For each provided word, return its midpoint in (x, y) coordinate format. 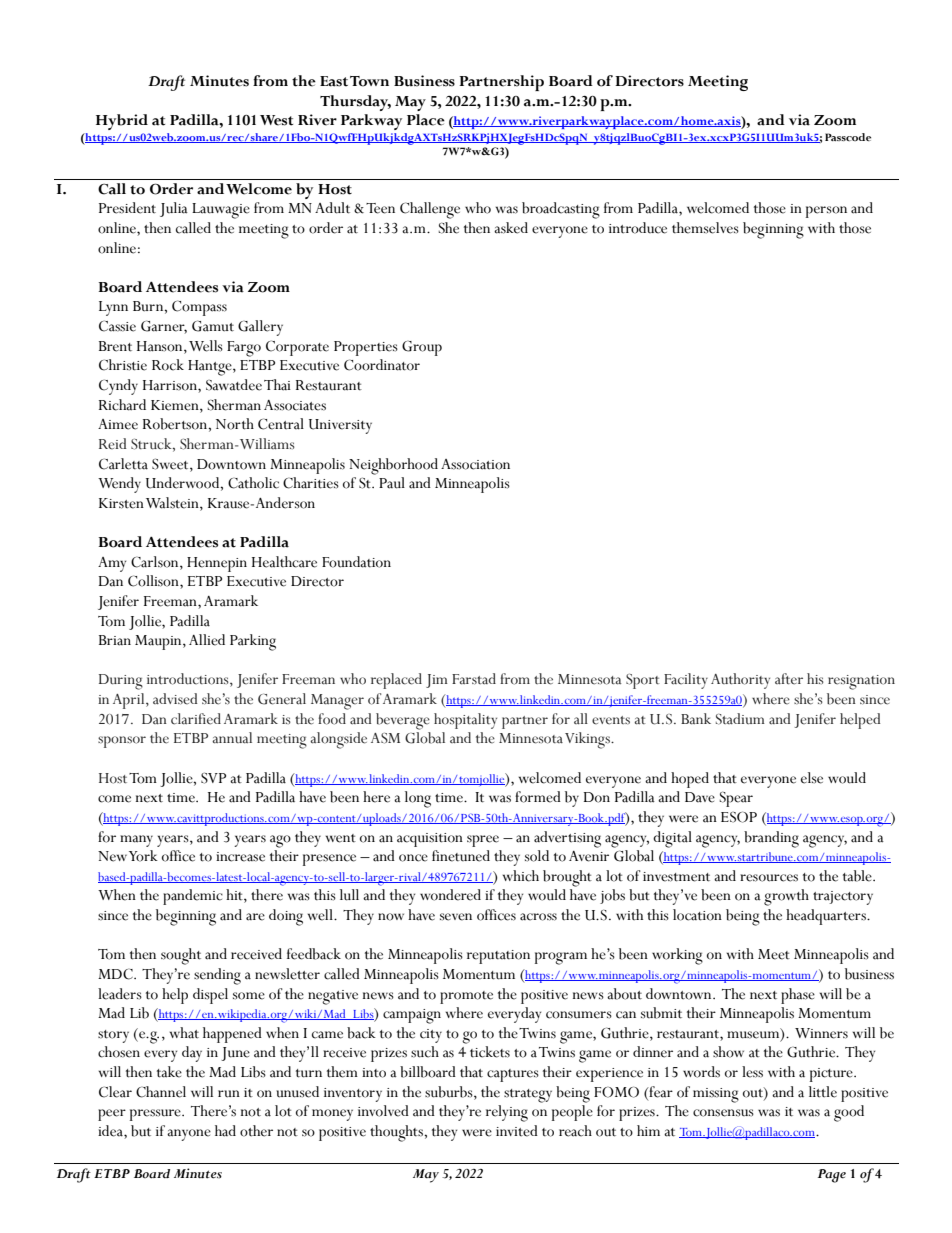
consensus (723, 1113)
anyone (189, 1135)
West (276, 120)
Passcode (848, 137)
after (789, 679)
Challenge (430, 210)
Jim (437, 681)
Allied (207, 640)
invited (517, 1131)
